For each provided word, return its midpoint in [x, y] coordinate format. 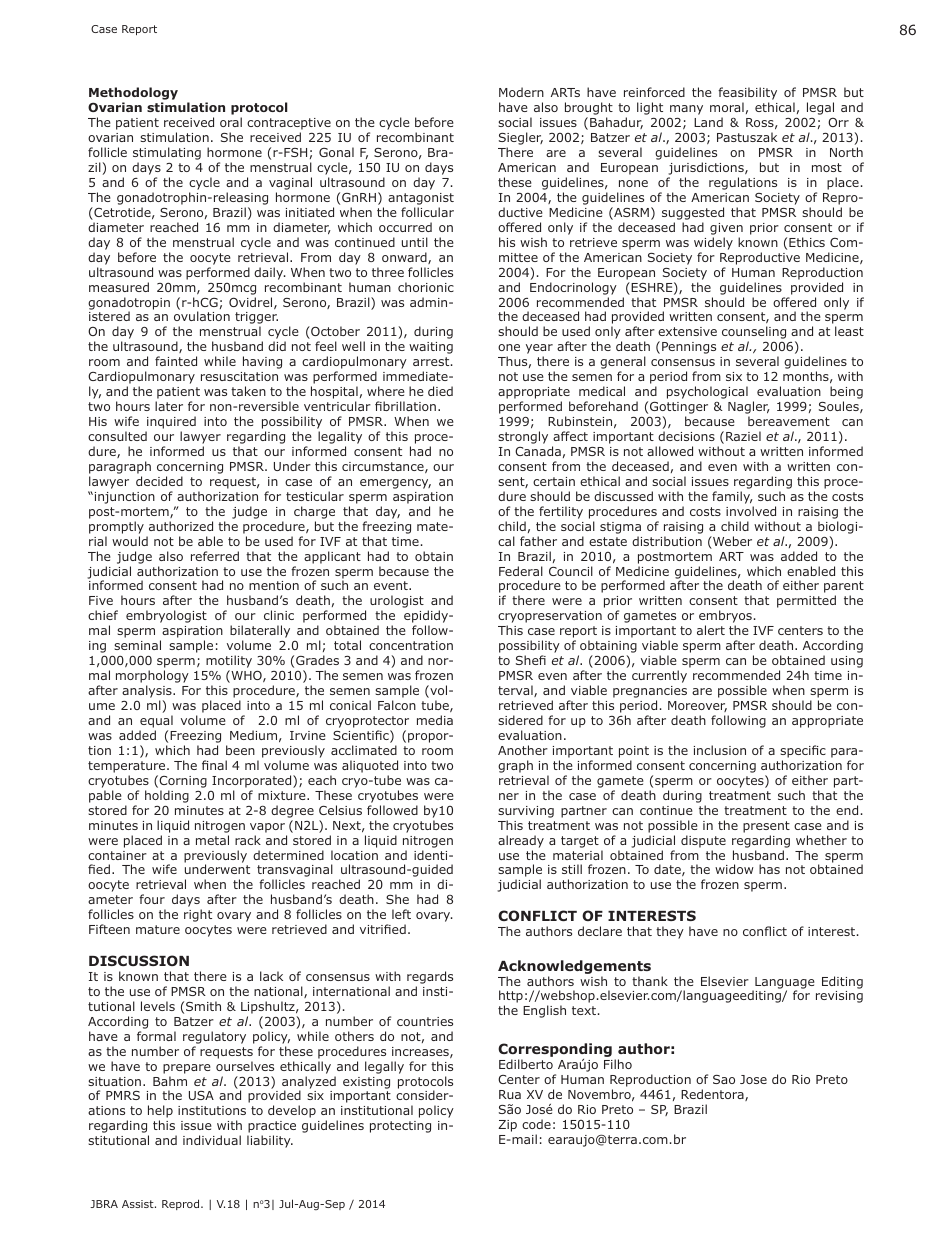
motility [229, 663]
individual [212, 1140]
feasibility [747, 95]
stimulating [167, 155]
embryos [725, 618]
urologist [397, 603]
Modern [521, 92]
